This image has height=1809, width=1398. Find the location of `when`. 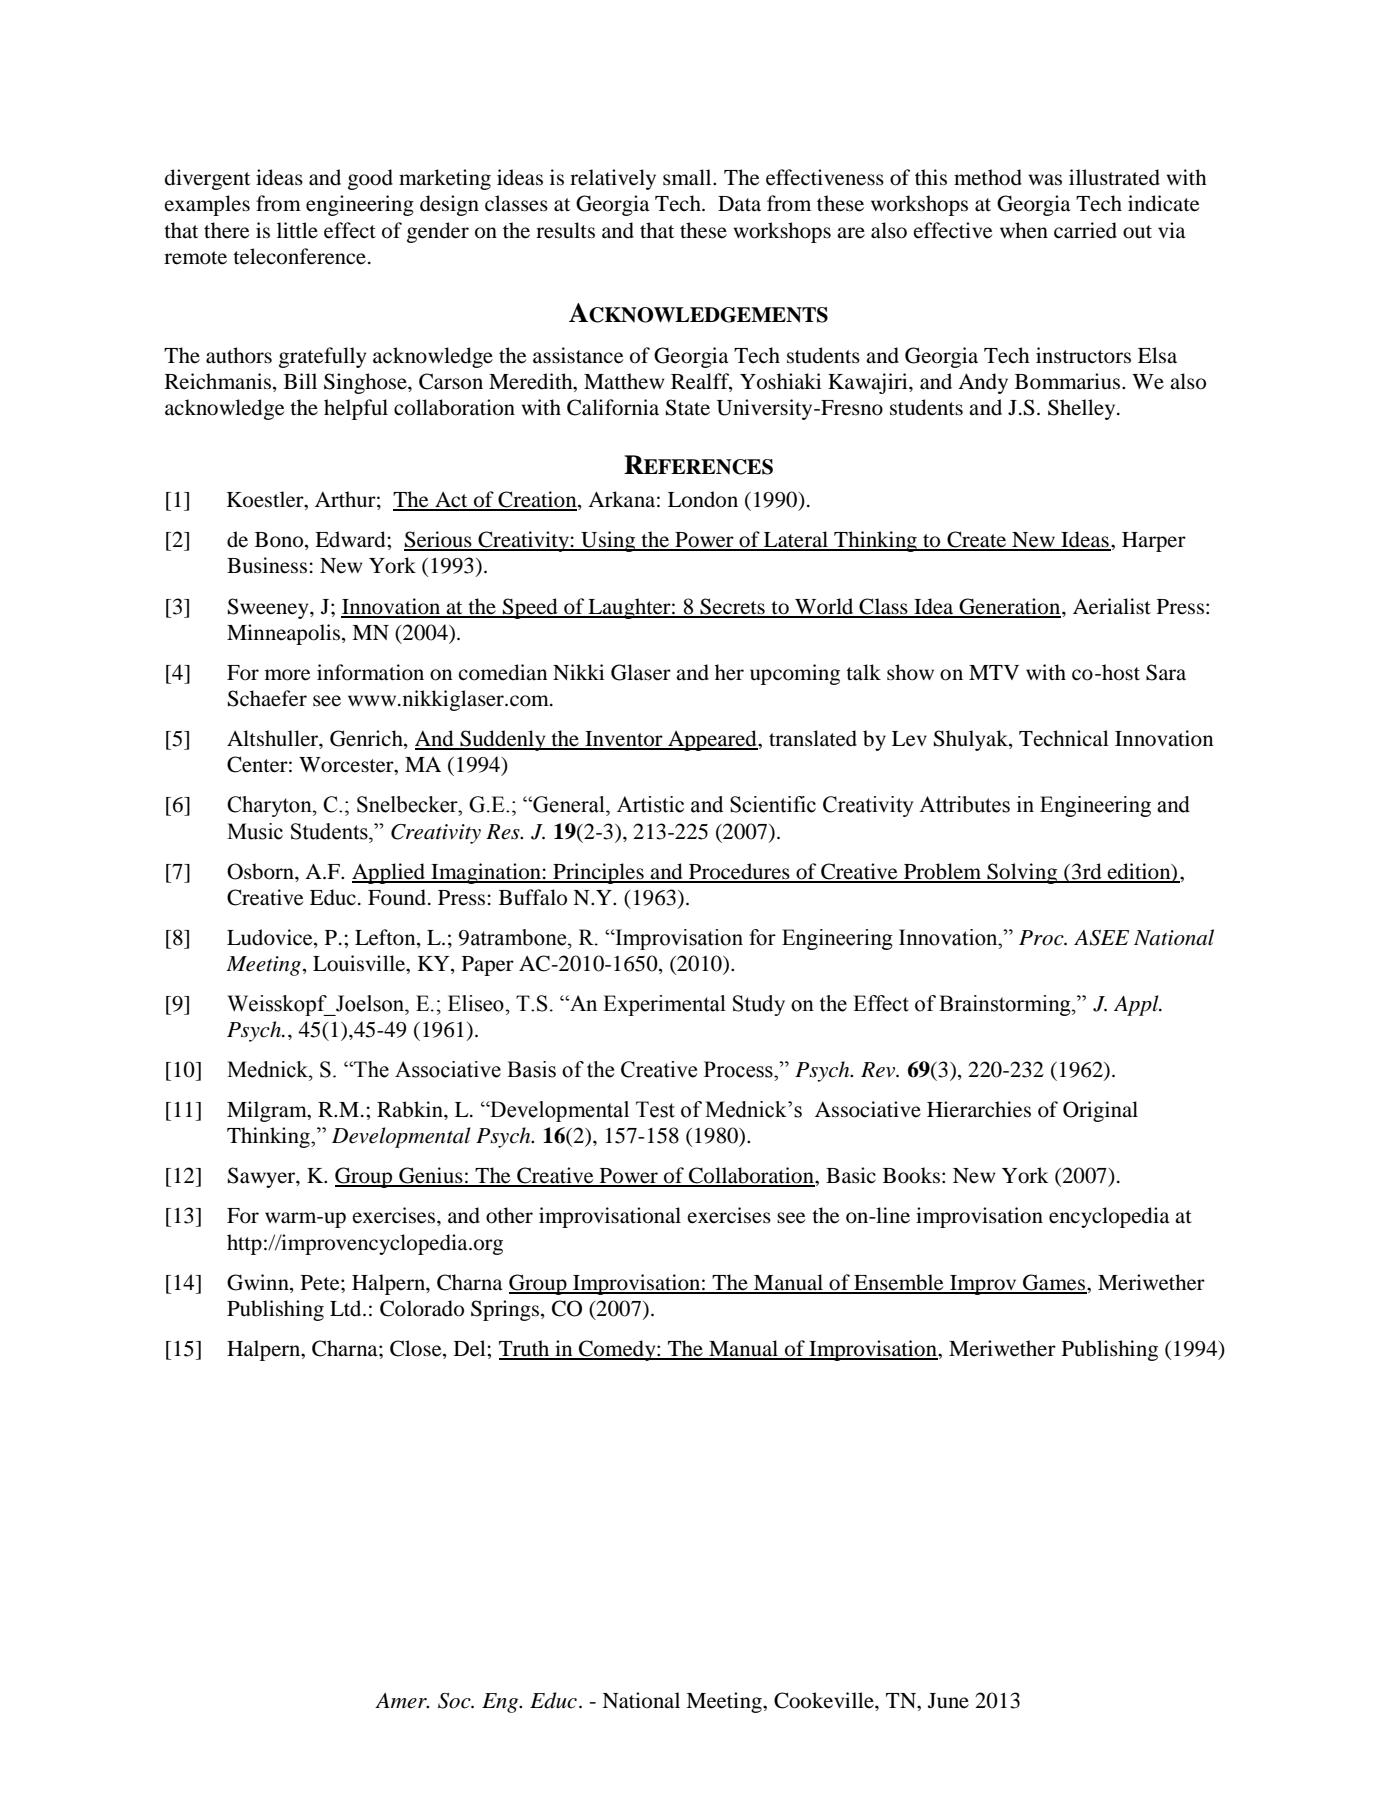

when is located at coordinates (1024, 230).
